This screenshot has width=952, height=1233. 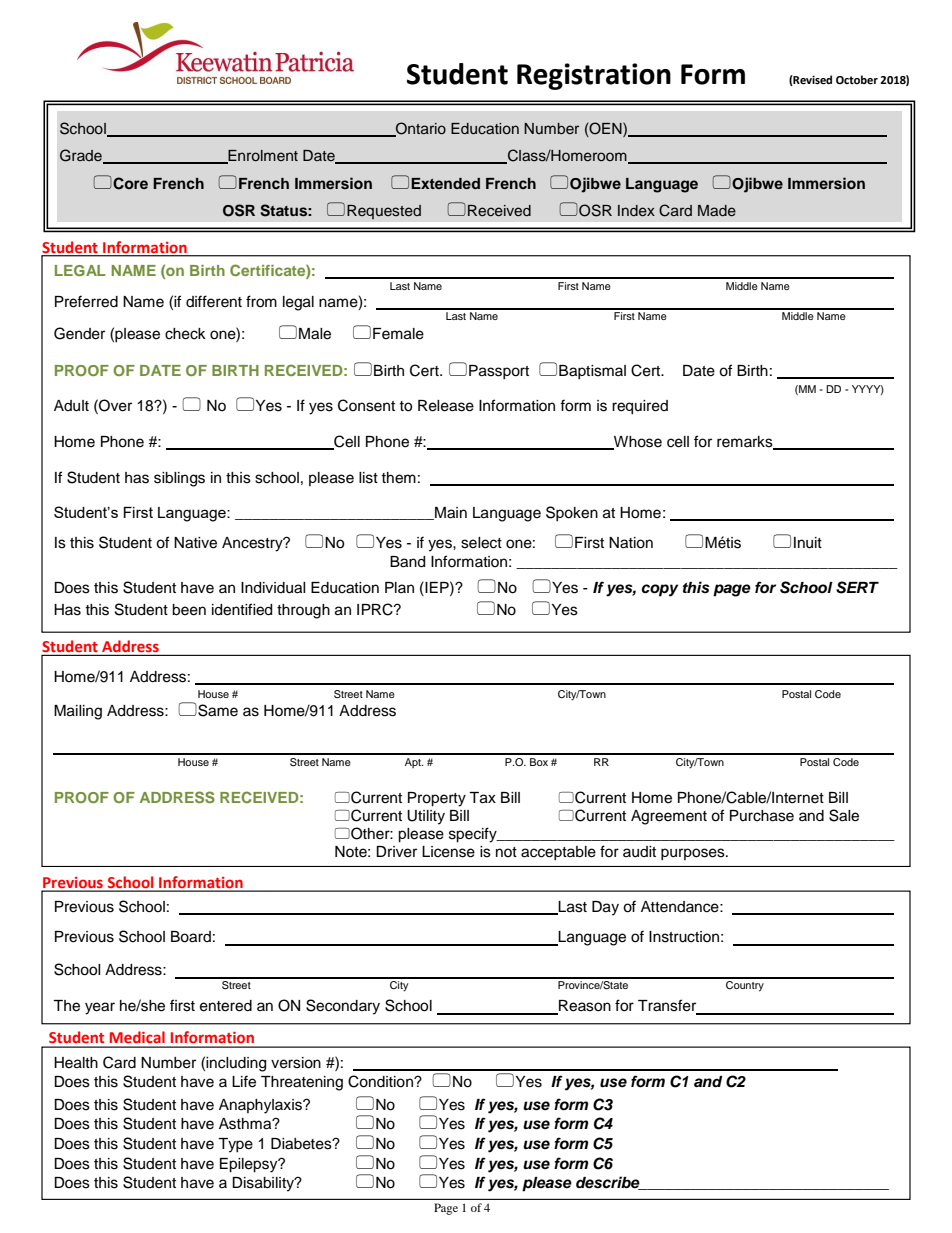 I want to click on Tax, so click(x=482, y=798).
